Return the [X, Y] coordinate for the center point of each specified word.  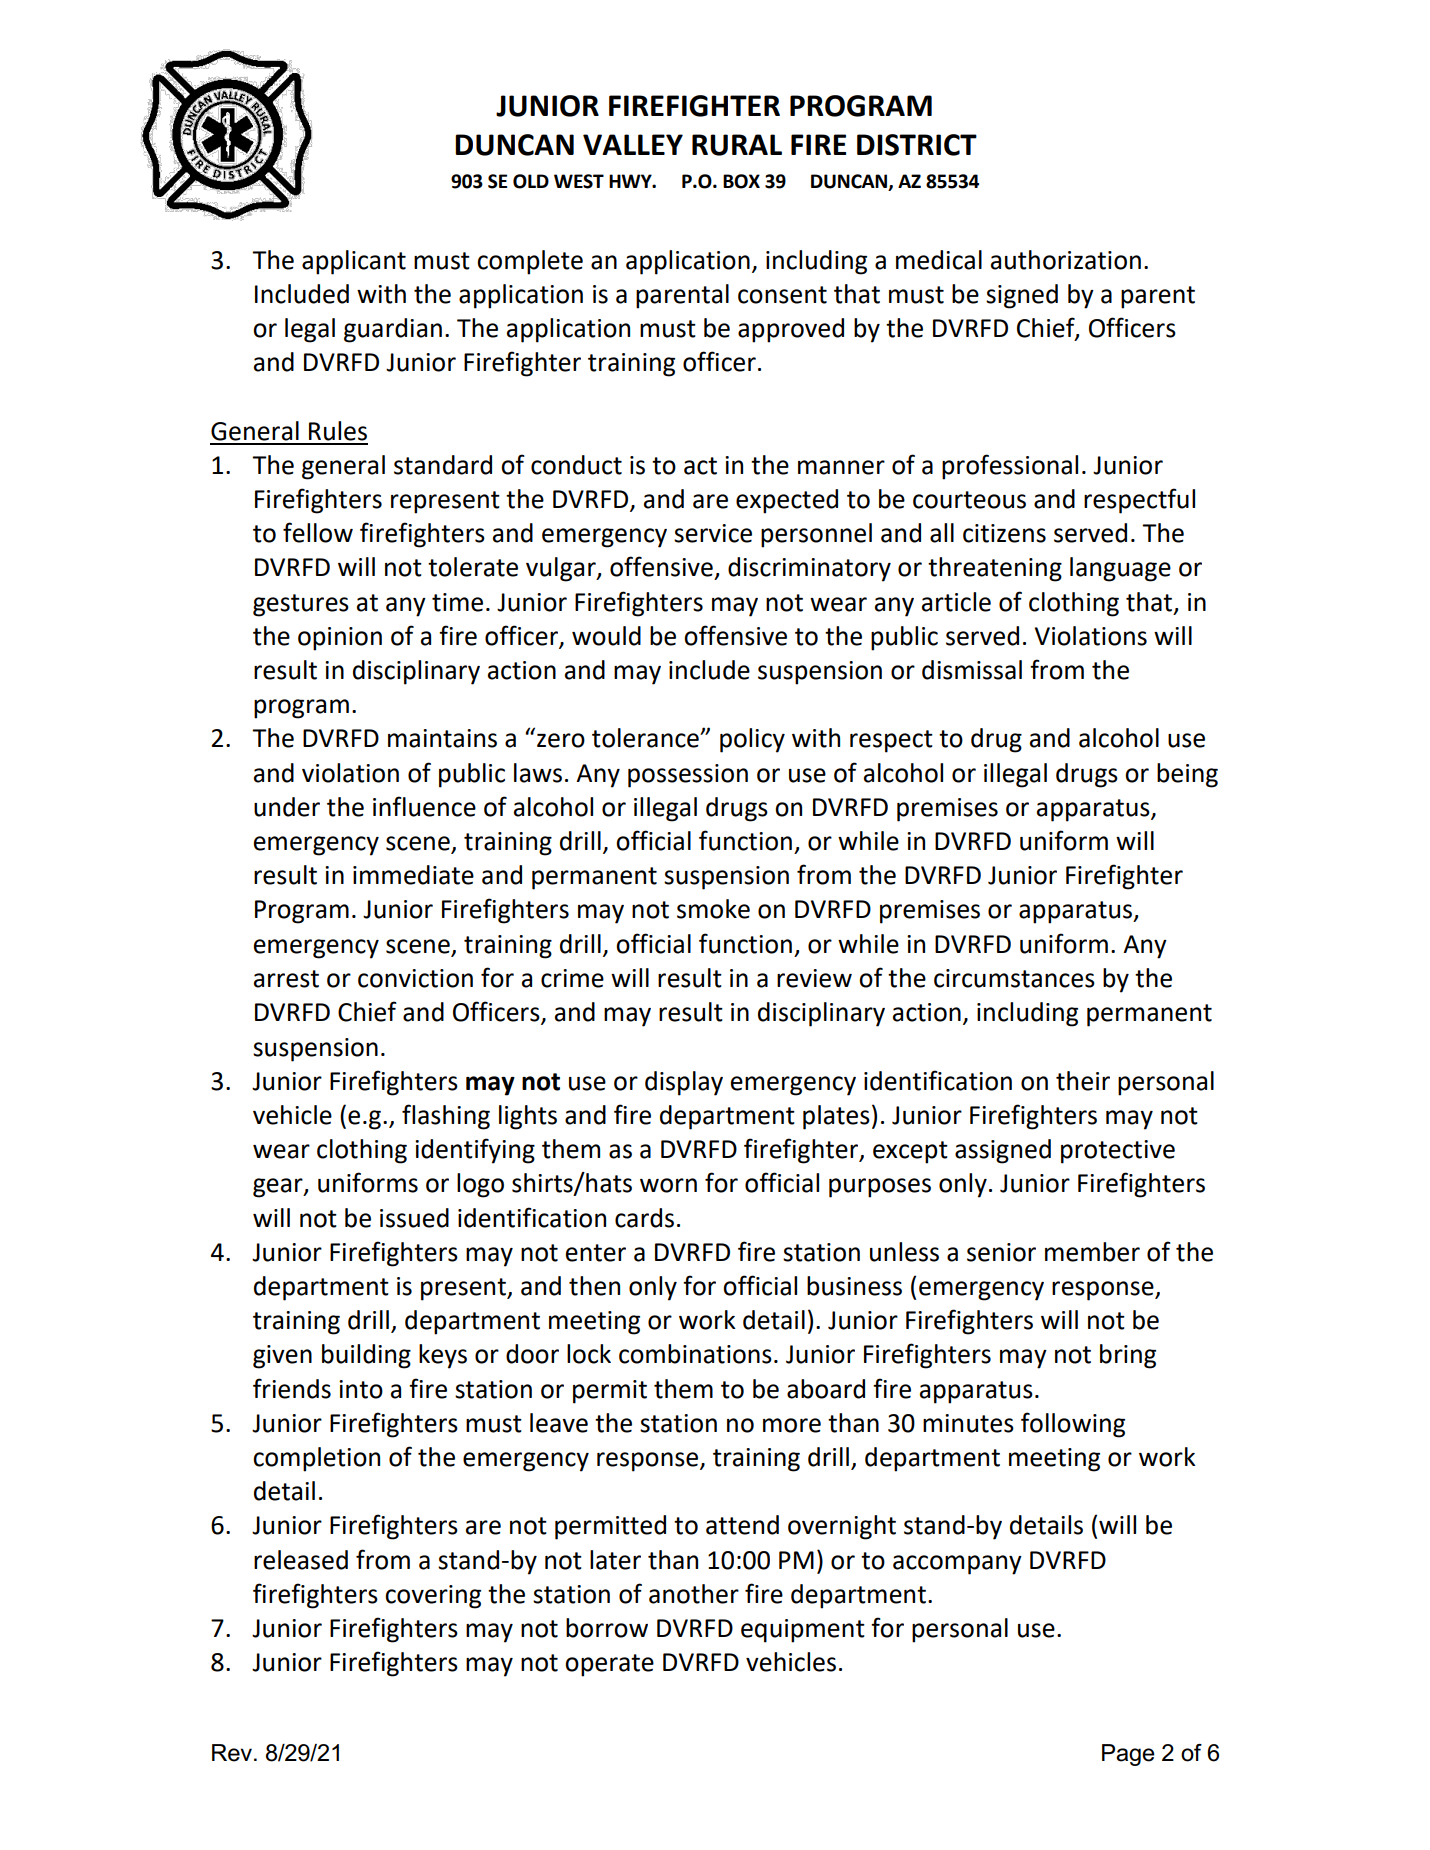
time [457, 602]
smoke [713, 909]
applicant [354, 262]
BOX [741, 181]
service [713, 533]
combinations [695, 1354]
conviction [415, 978]
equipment [803, 1631]
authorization [1066, 260]
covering [433, 1597]
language [1120, 569]
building [366, 1356]
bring [1128, 1356]
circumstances [1014, 978]
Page [1128, 1755]
